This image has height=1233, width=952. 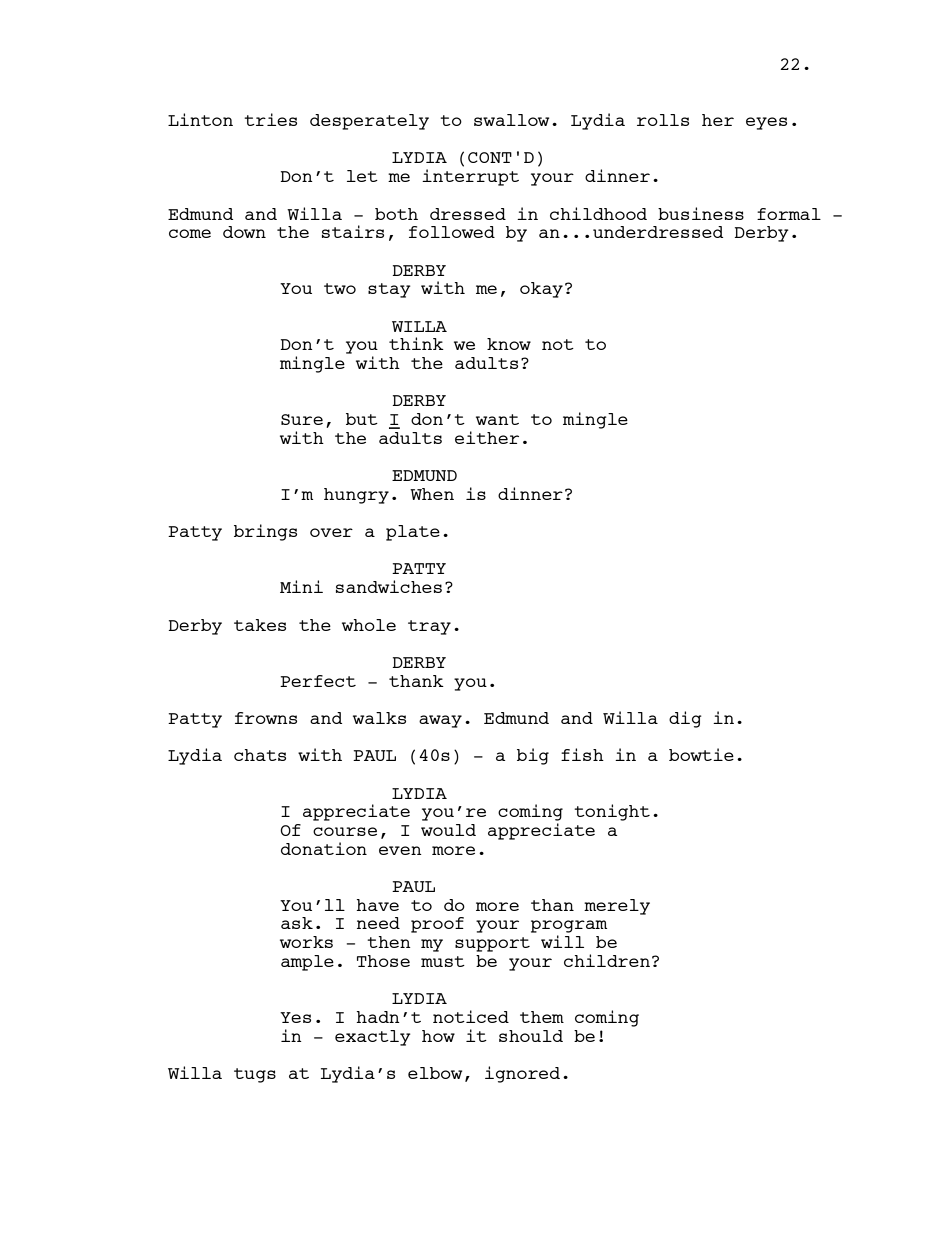 What do you see at coordinates (470, 177) in the image?
I see `interrupt` at bounding box center [470, 177].
